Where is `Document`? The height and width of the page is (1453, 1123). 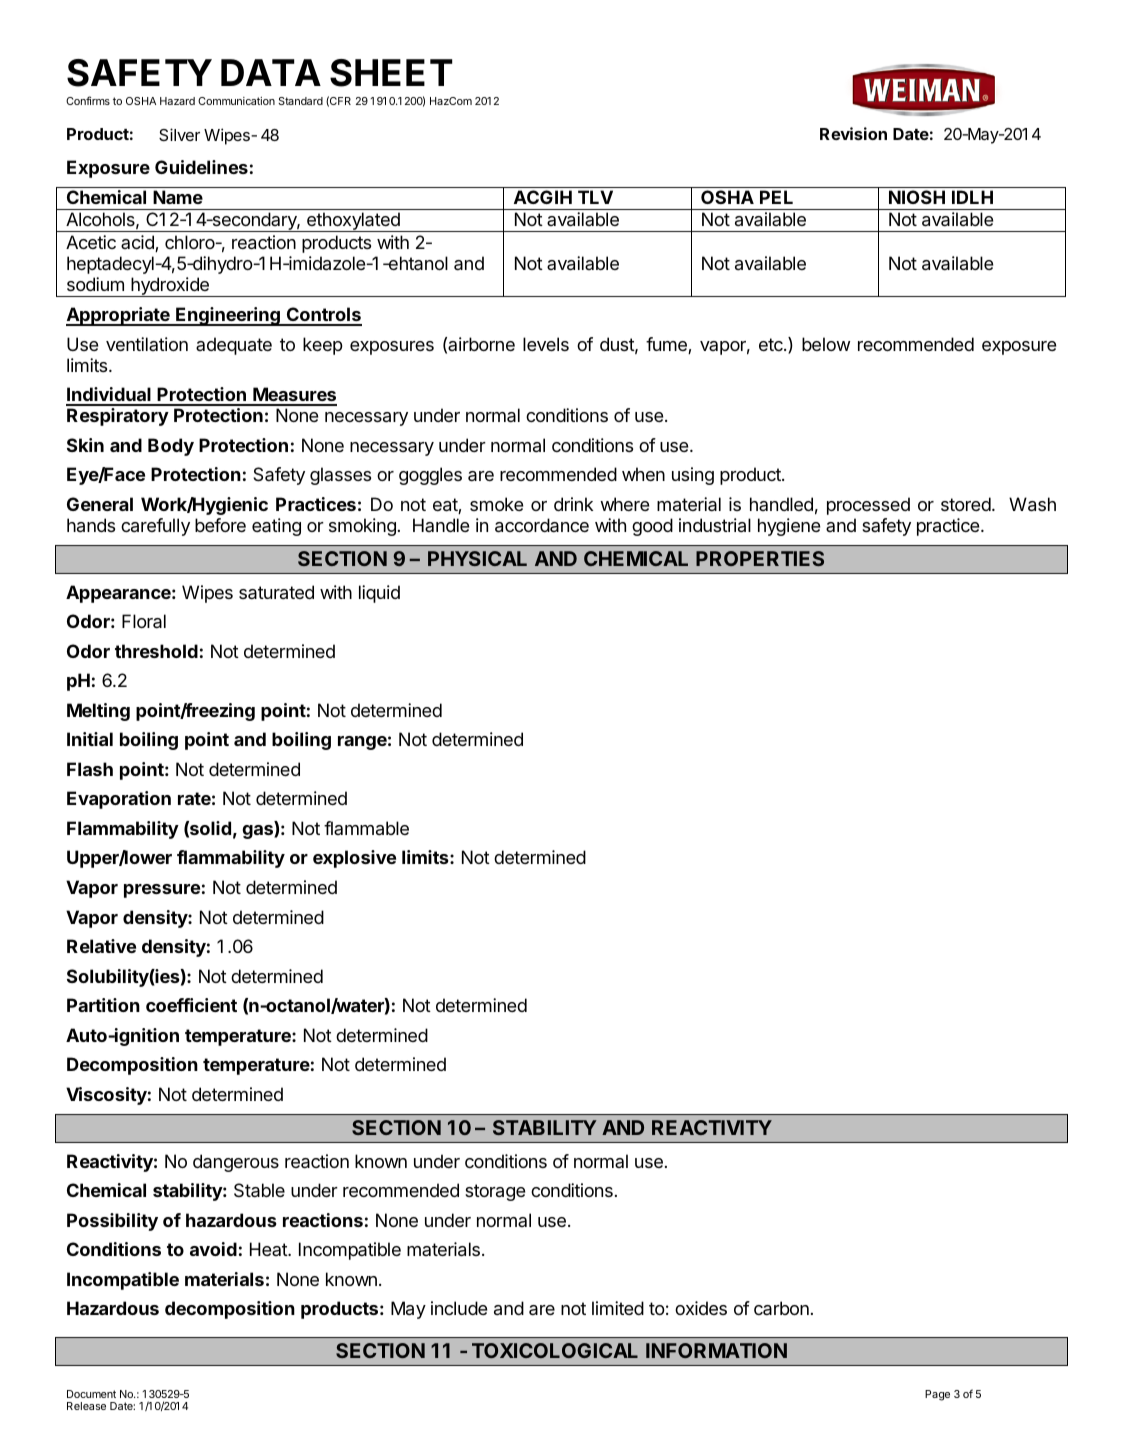
Document is located at coordinates (91, 1394).
